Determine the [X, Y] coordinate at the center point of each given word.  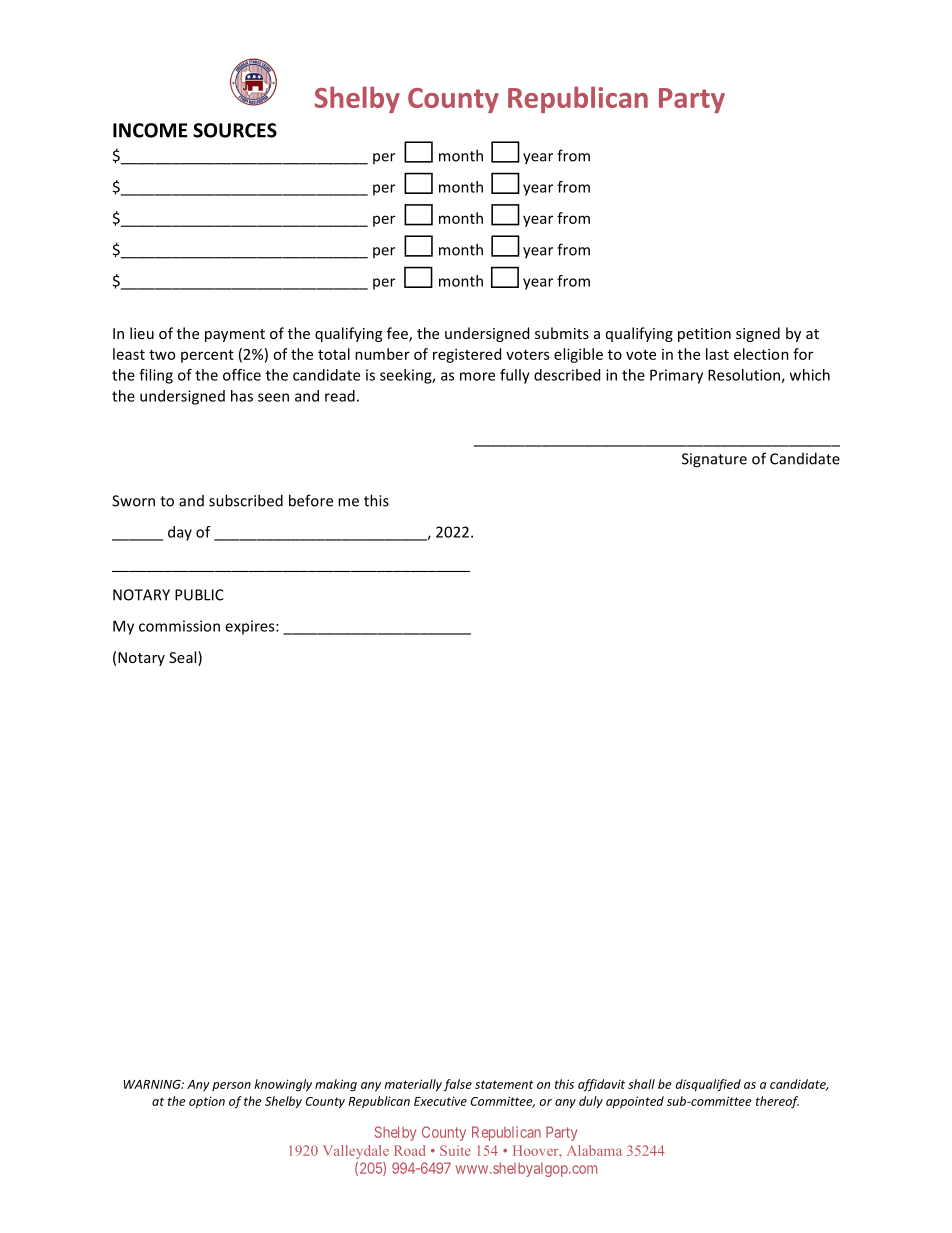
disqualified [708, 1085]
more [477, 376]
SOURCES [235, 130]
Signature [714, 460]
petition [704, 335]
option [207, 1102]
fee [398, 334]
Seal [184, 658]
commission [179, 626]
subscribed [246, 500]
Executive [440, 1101]
